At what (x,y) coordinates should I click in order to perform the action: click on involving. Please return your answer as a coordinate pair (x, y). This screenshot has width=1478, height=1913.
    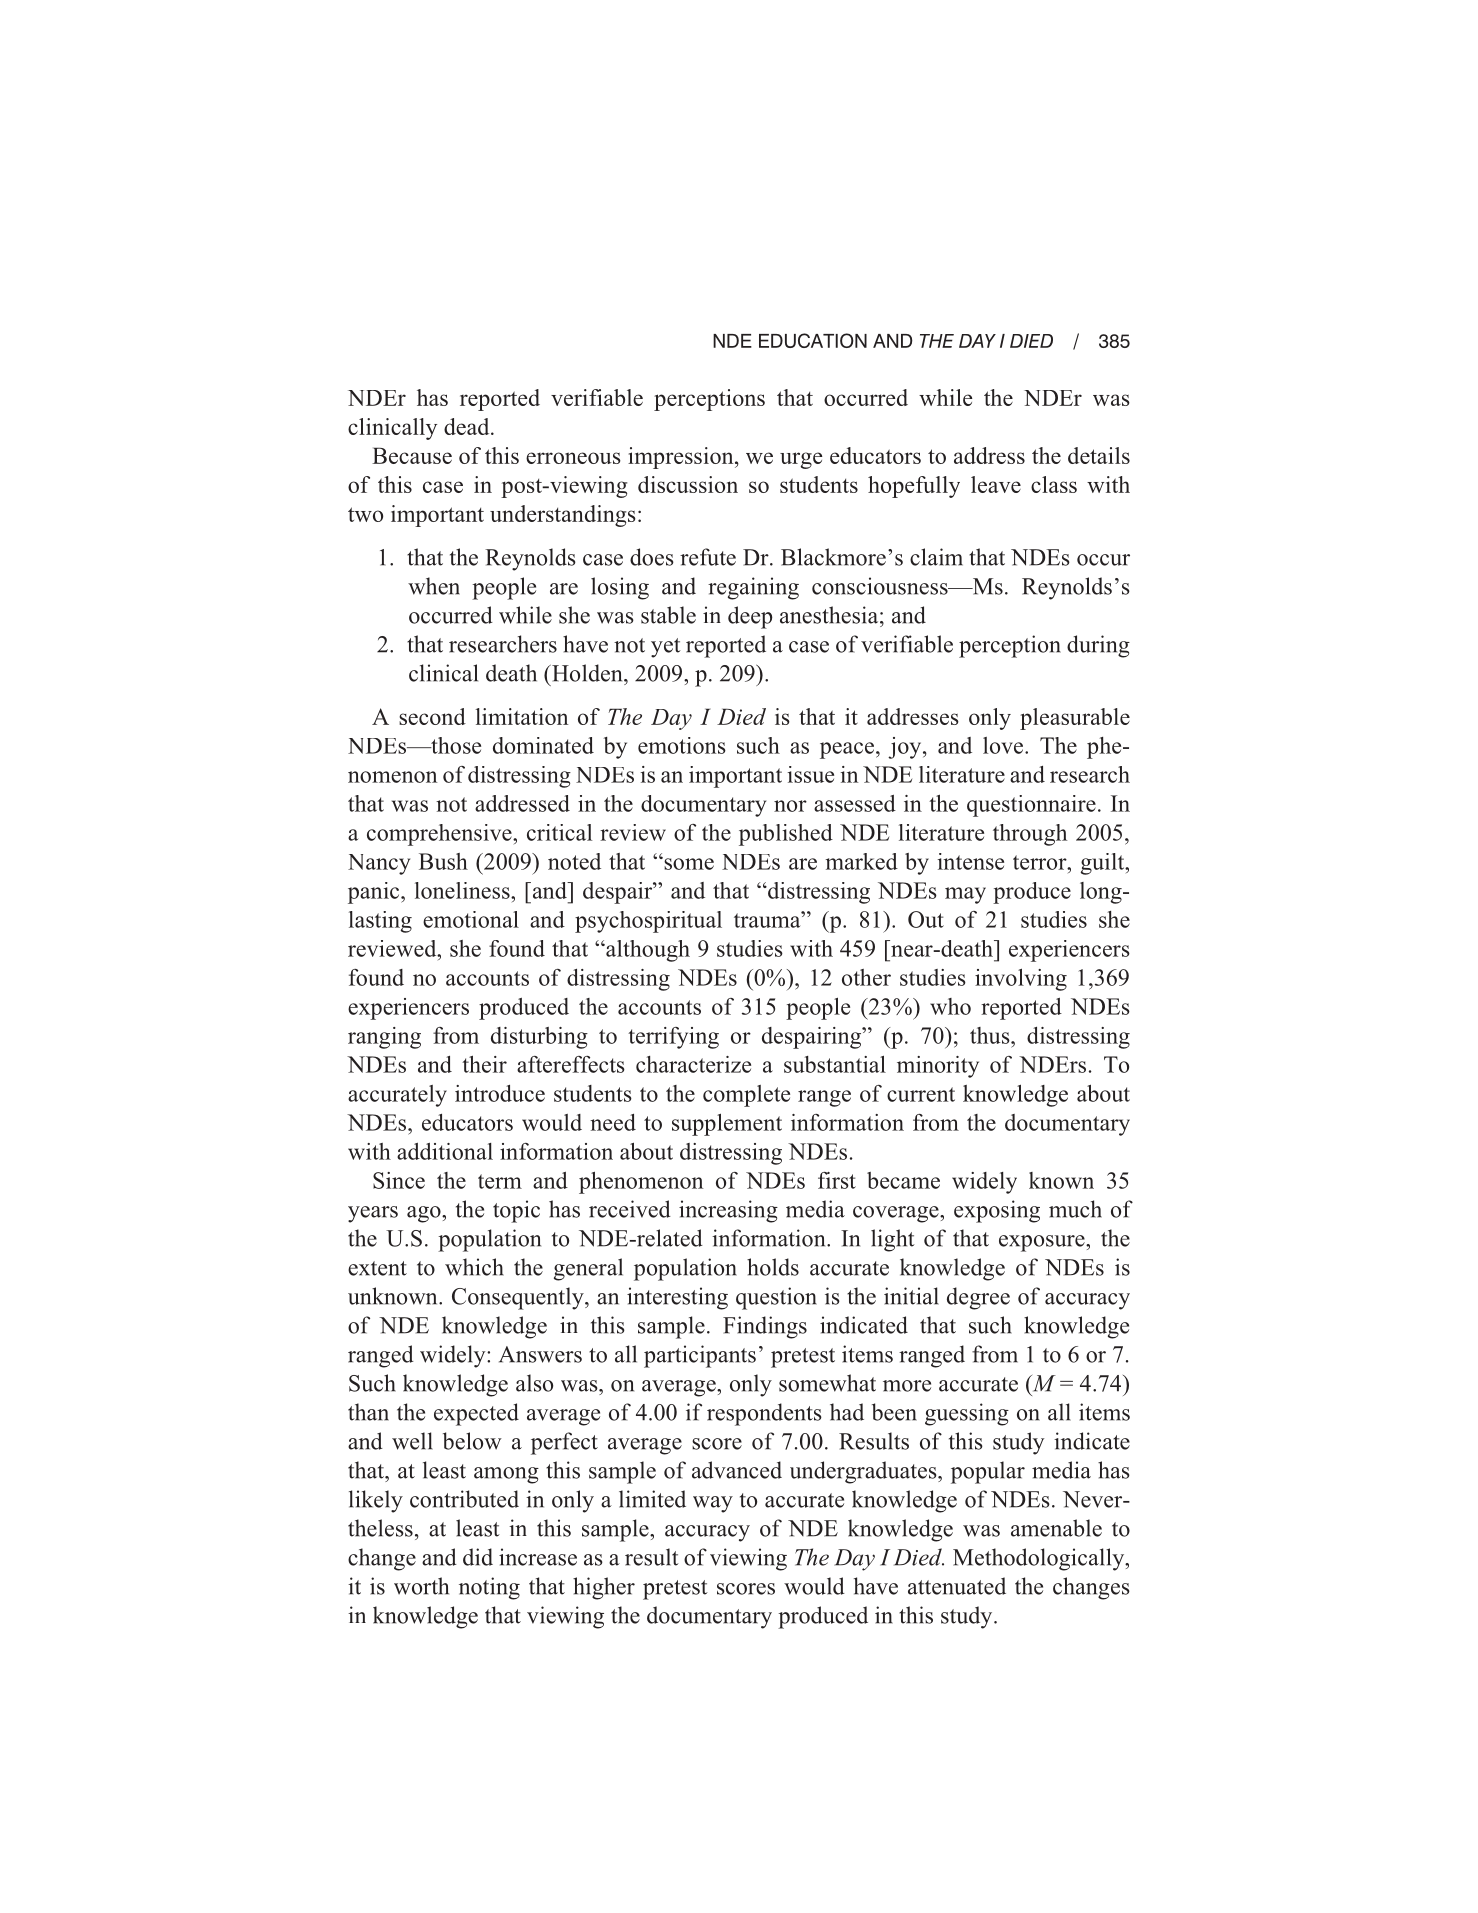
    Looking at the image, I should click on (1021, 980).
